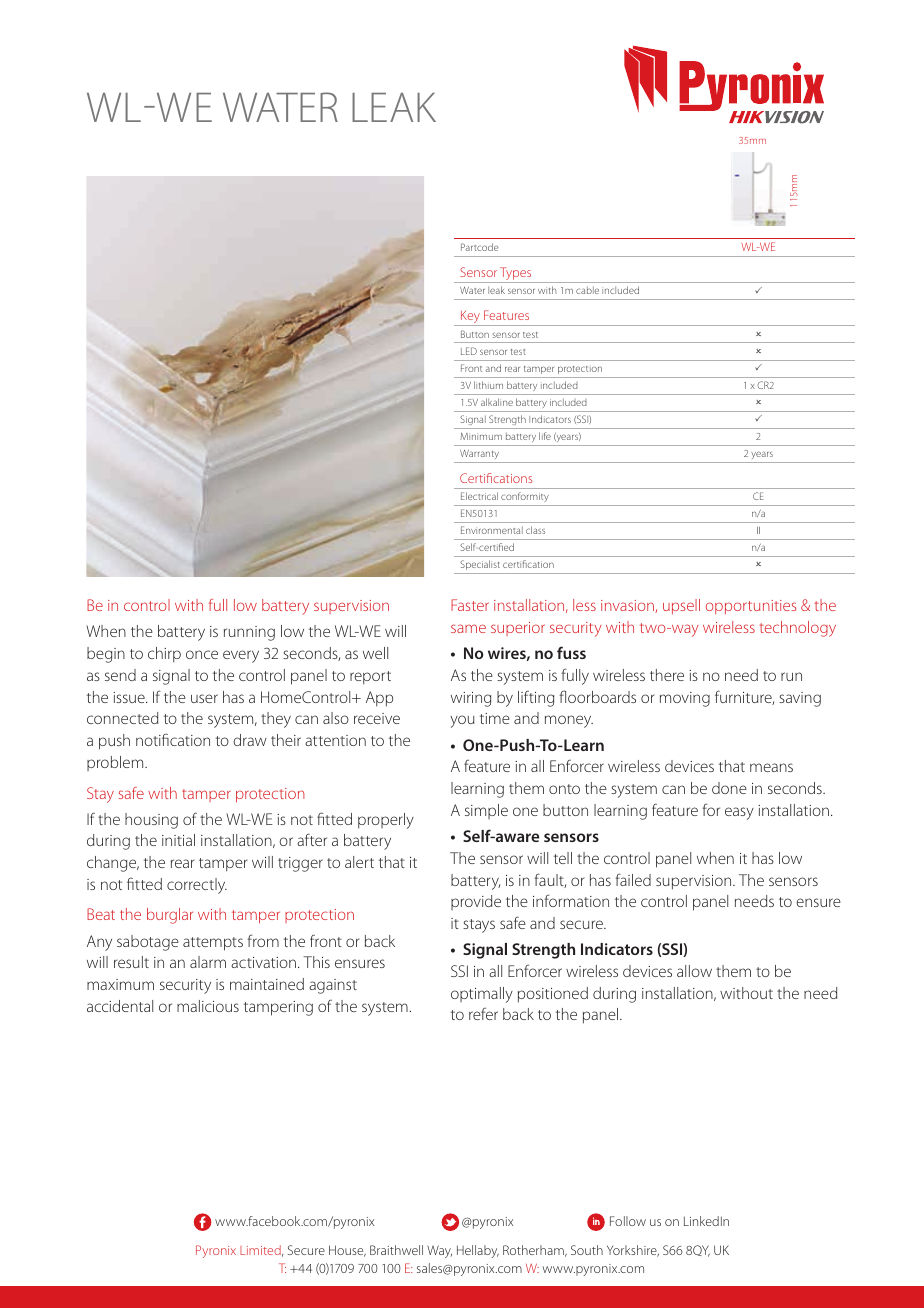 The height and width of the image is (1308, 924). What do you see at coordinates (470, 318) in the image?
I see `Key` at bounding box center [470, 318].
